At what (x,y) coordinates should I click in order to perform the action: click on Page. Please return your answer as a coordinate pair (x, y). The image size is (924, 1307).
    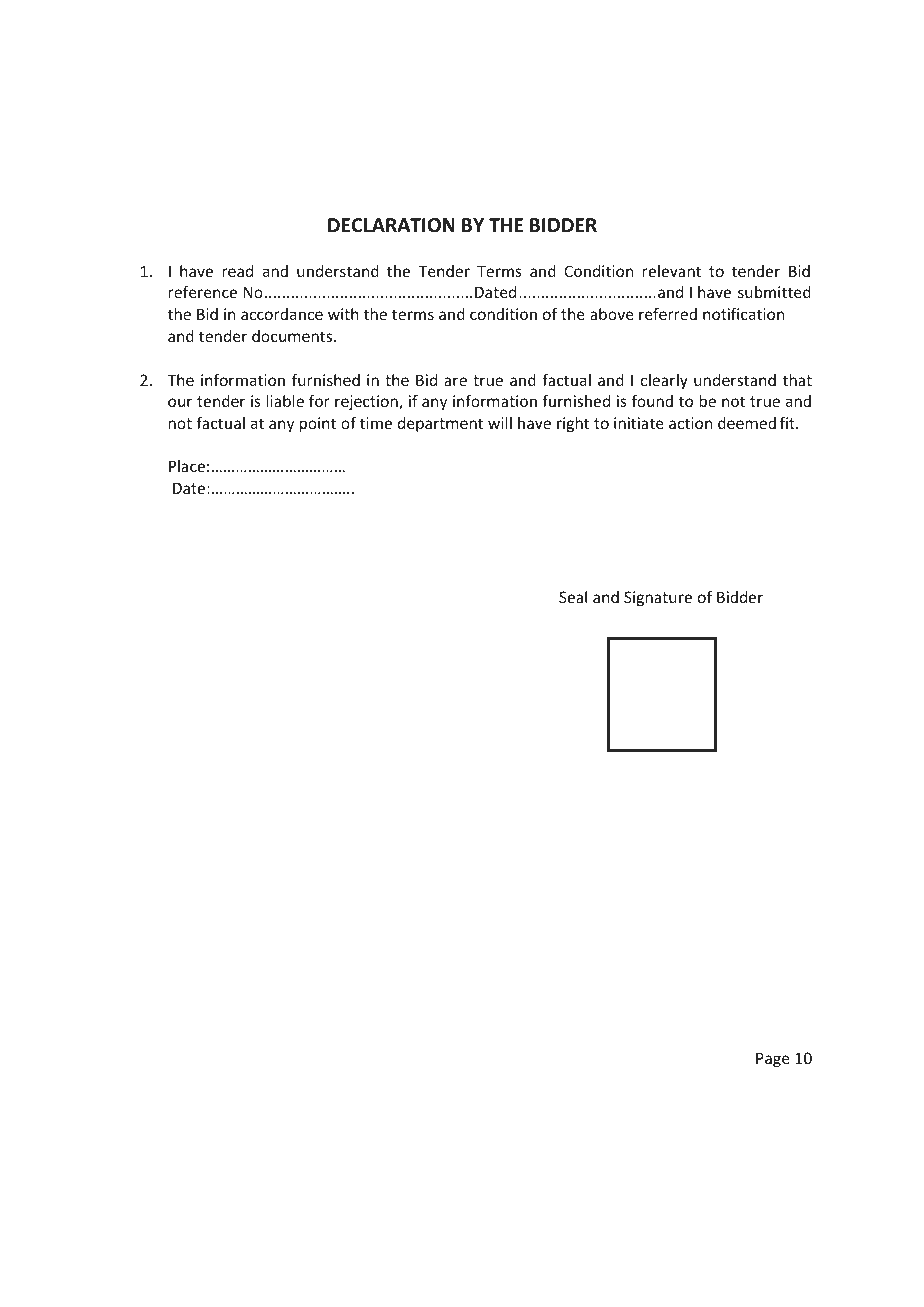
    Looking at the image, I should click on (773, 1059).
